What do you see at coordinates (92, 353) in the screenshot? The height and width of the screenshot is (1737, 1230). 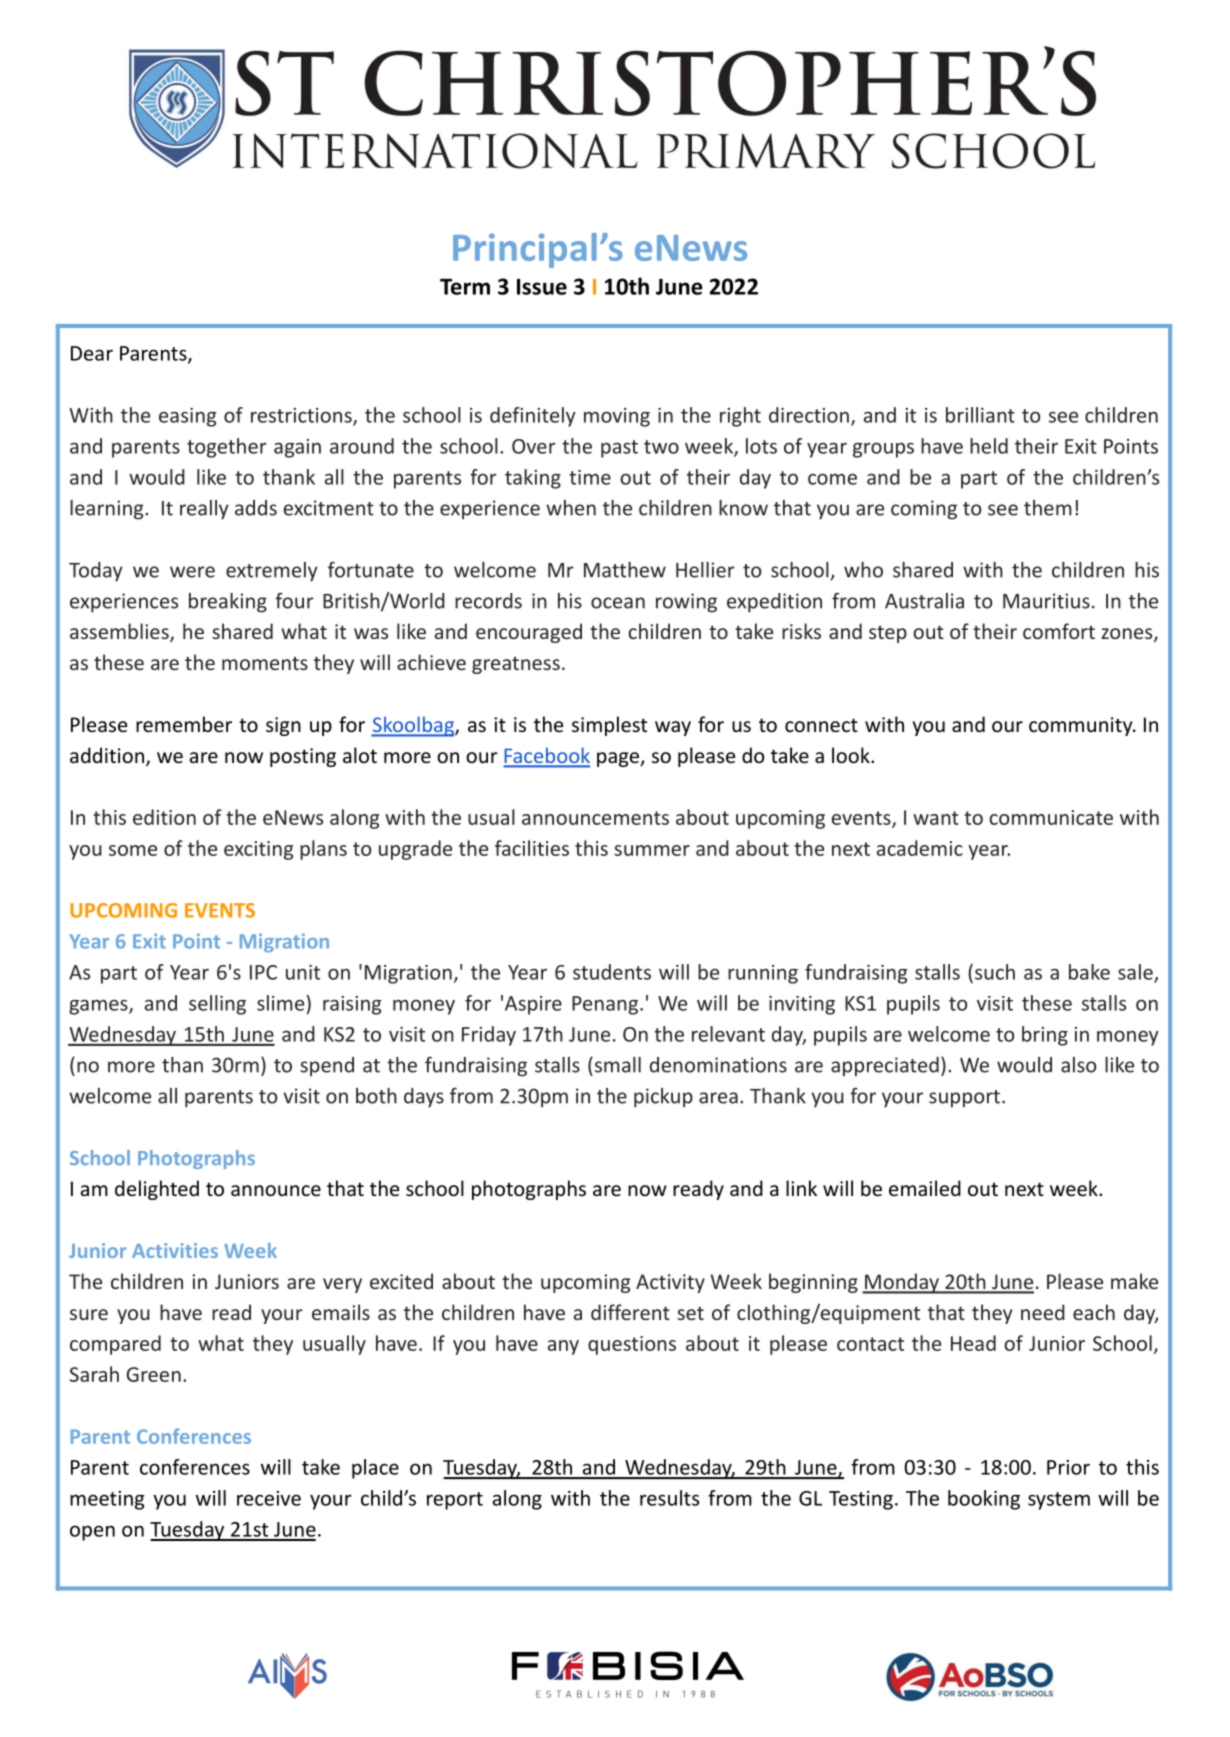 I see `Dear` at bounding box center [92, 353].
